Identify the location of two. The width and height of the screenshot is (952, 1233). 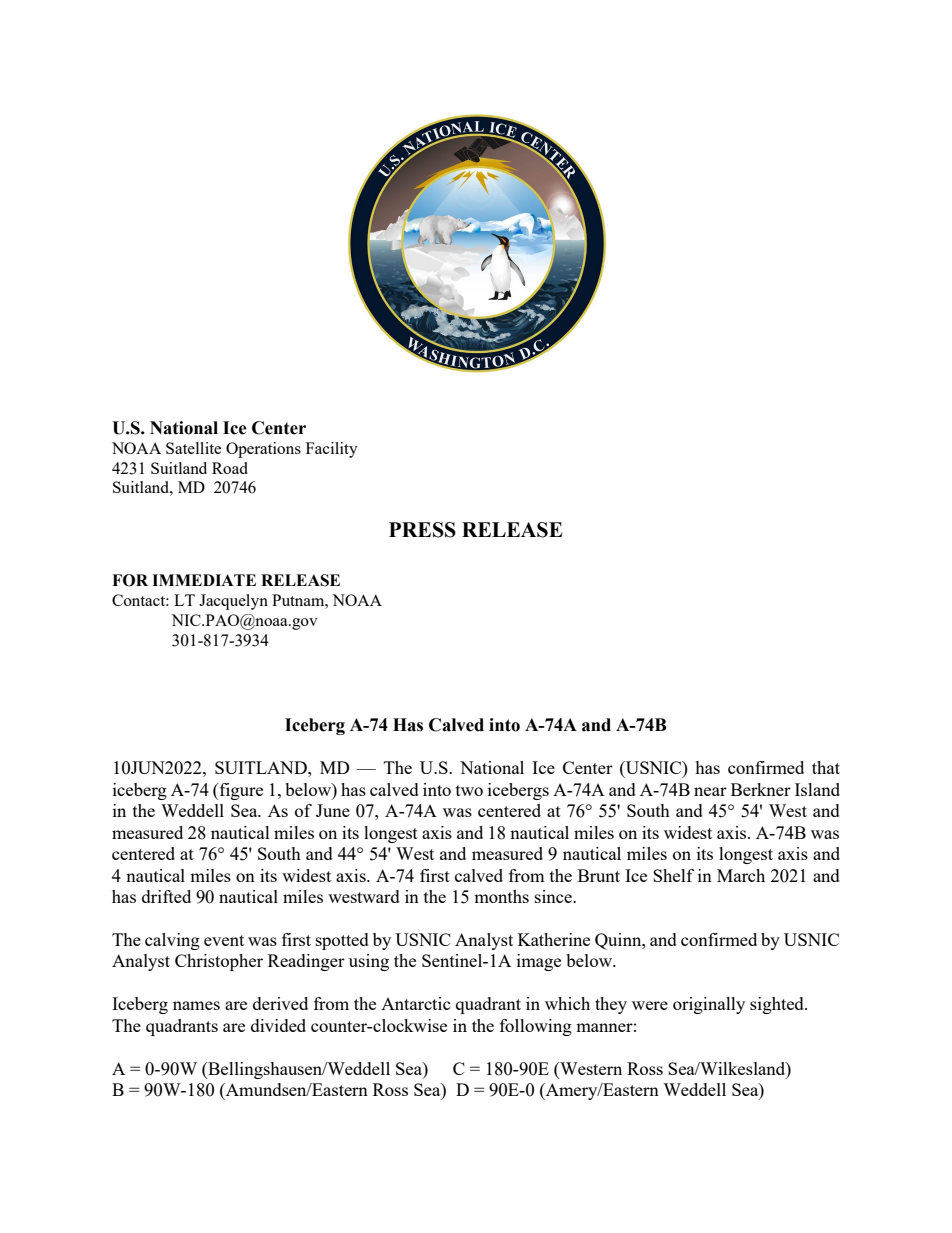
(469, 790).
